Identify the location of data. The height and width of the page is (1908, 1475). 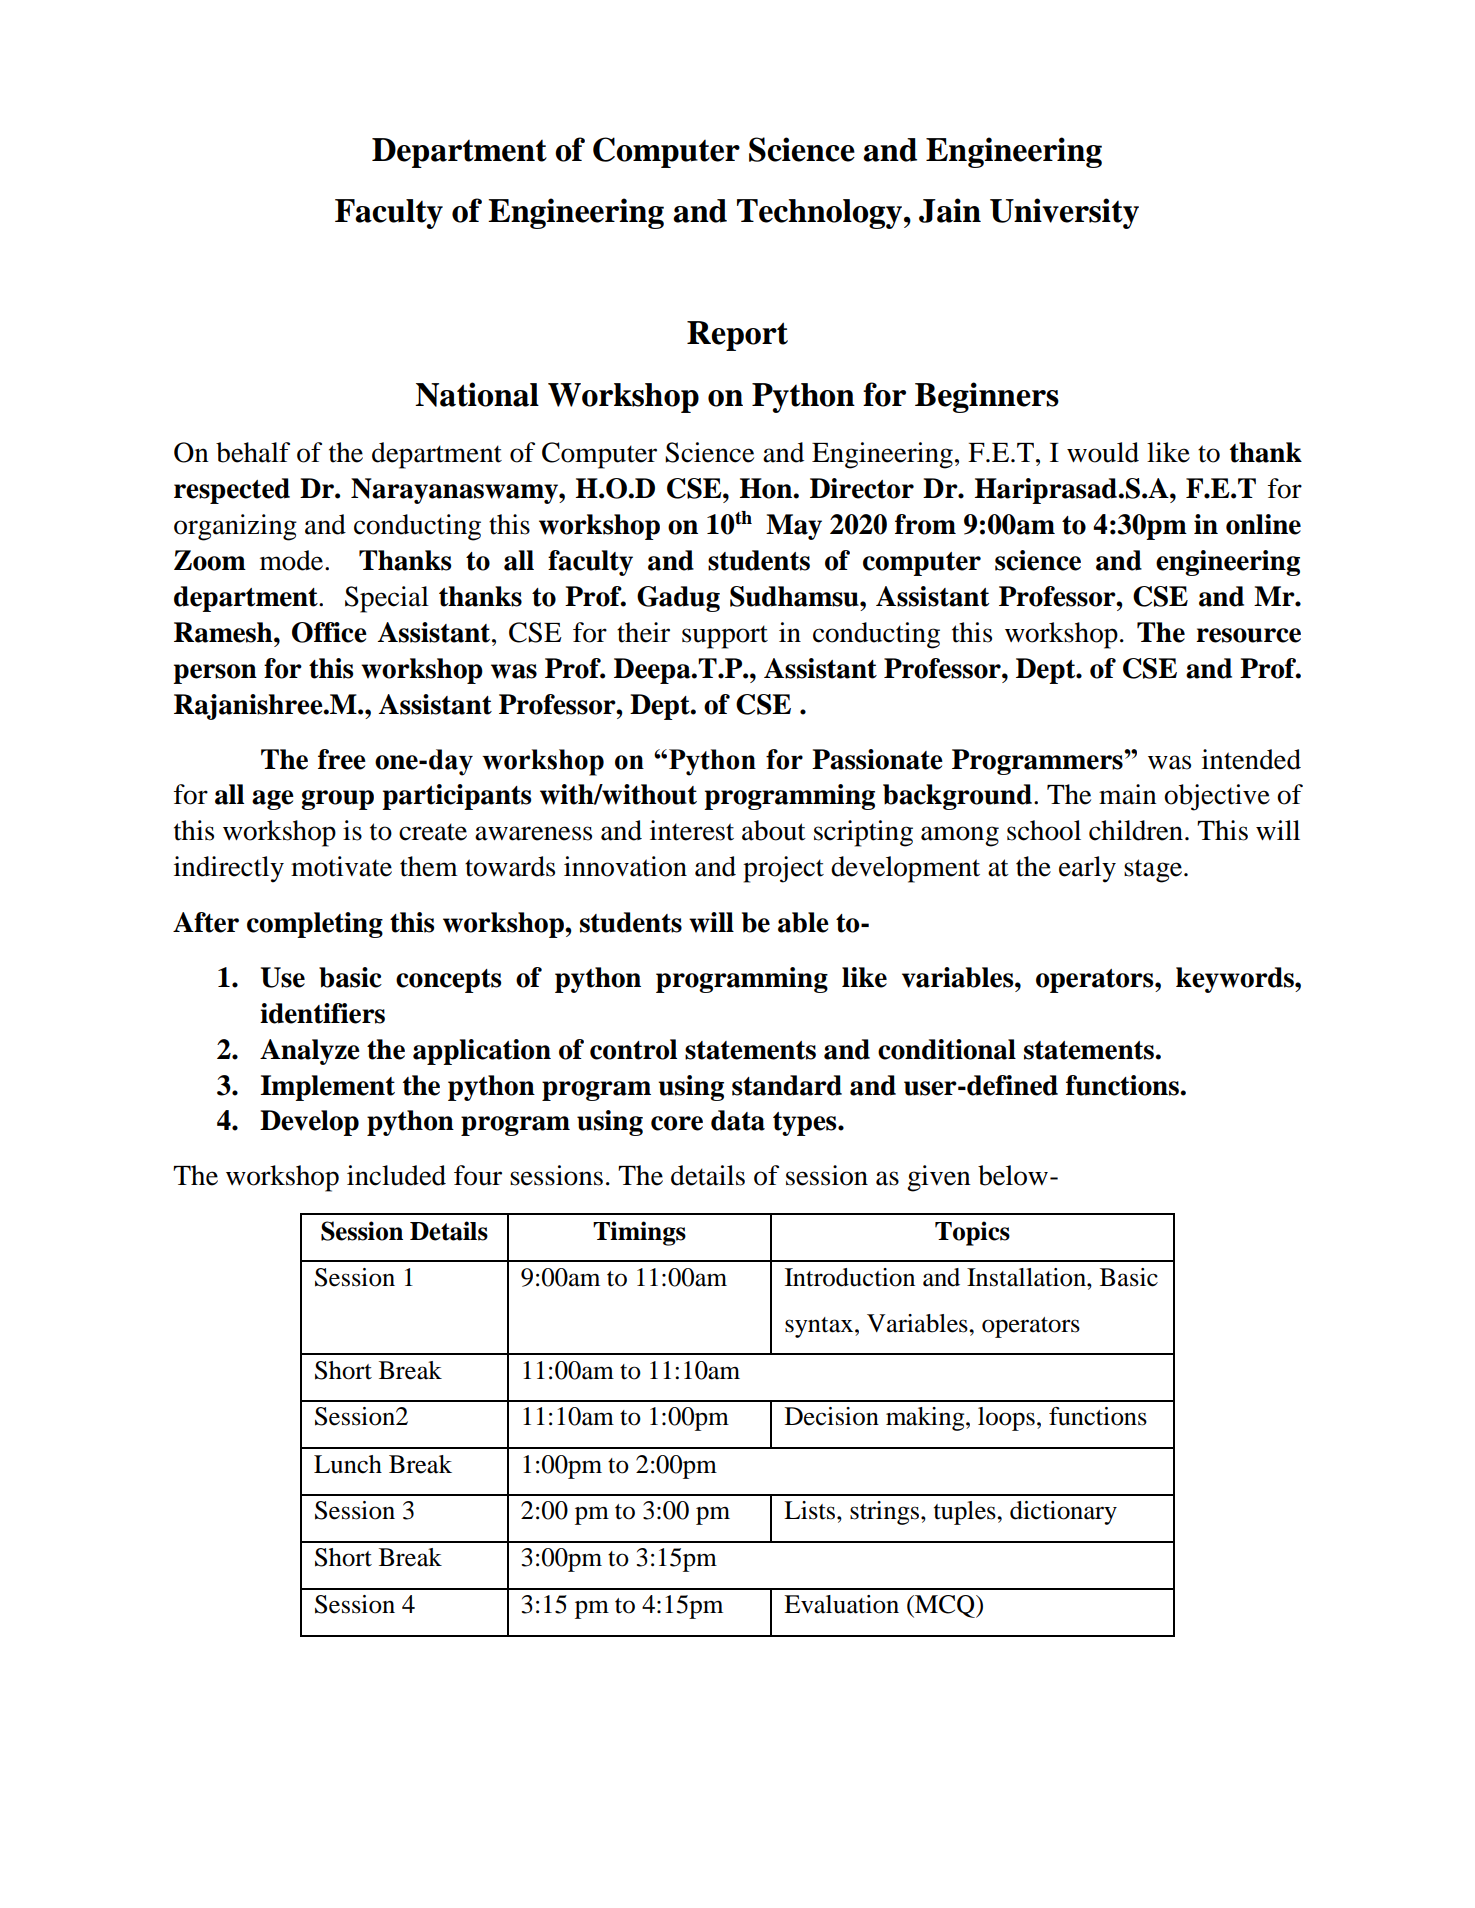
(738, 1120).
